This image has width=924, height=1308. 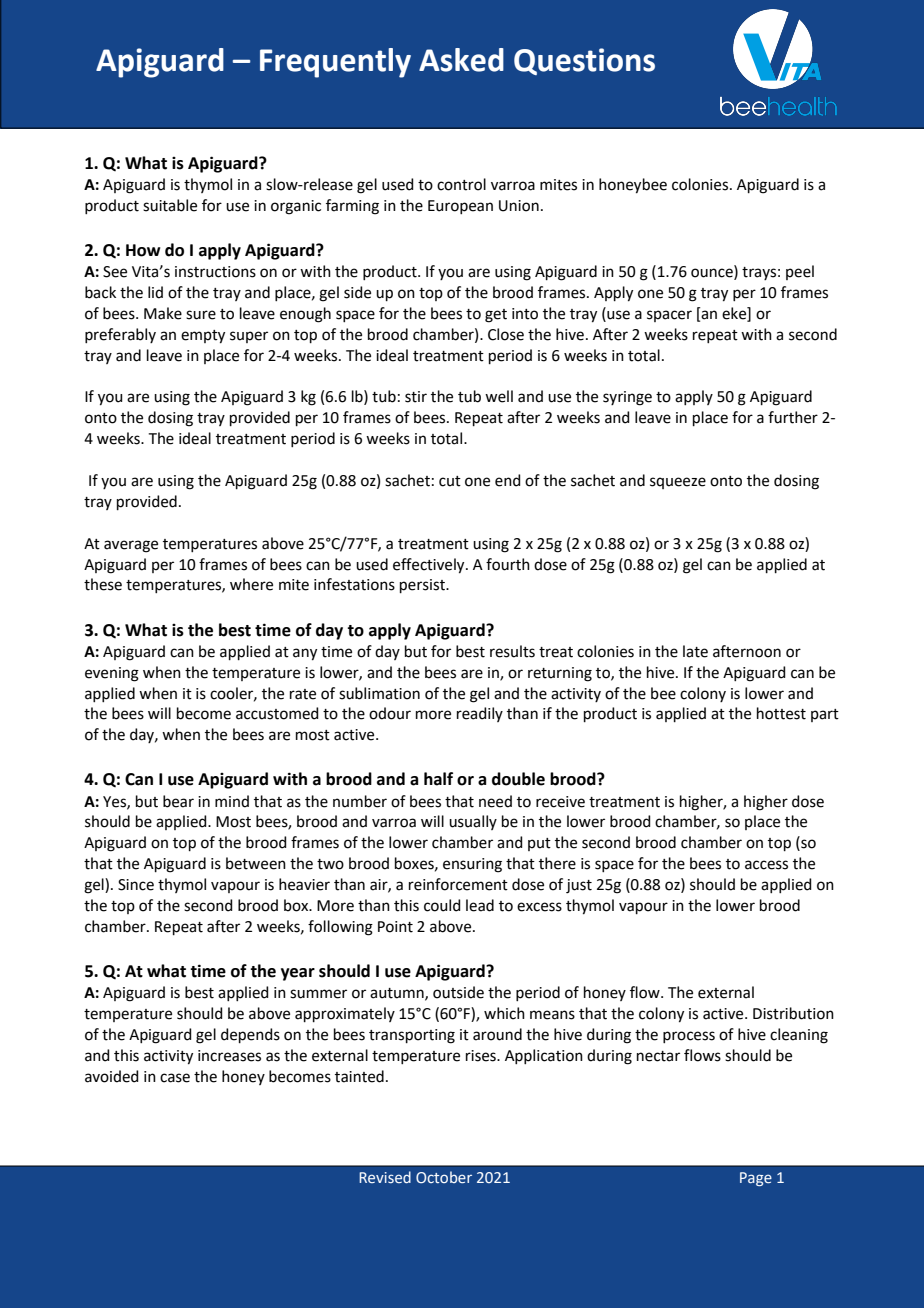 What do you see at coordinates (251, 584) in the image?
I see `where` at bounding box center [251, 584].
